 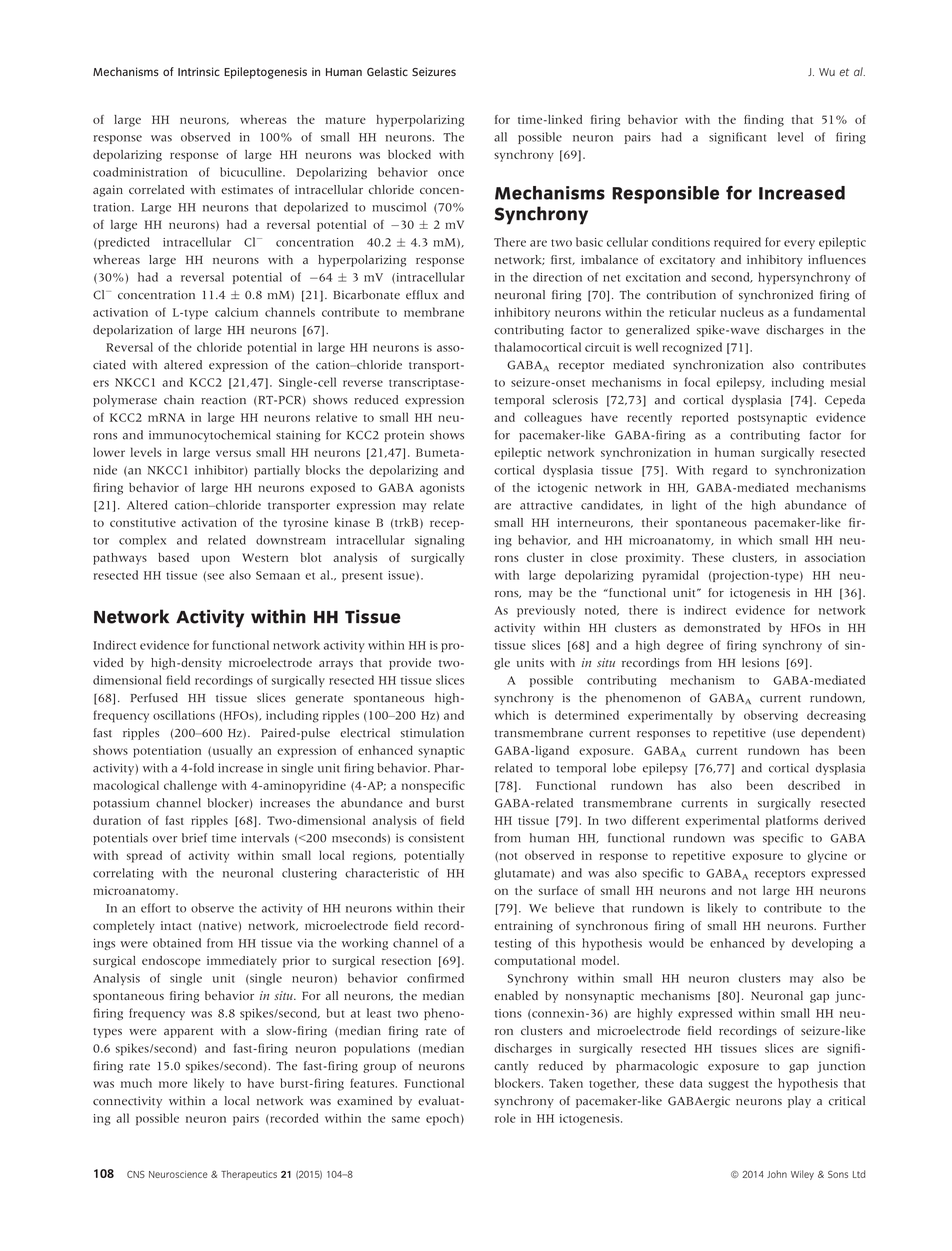 What do you see at coordinates (546, 611) in the screenshot?
I see `previously` at bounding box center [546, 611].
